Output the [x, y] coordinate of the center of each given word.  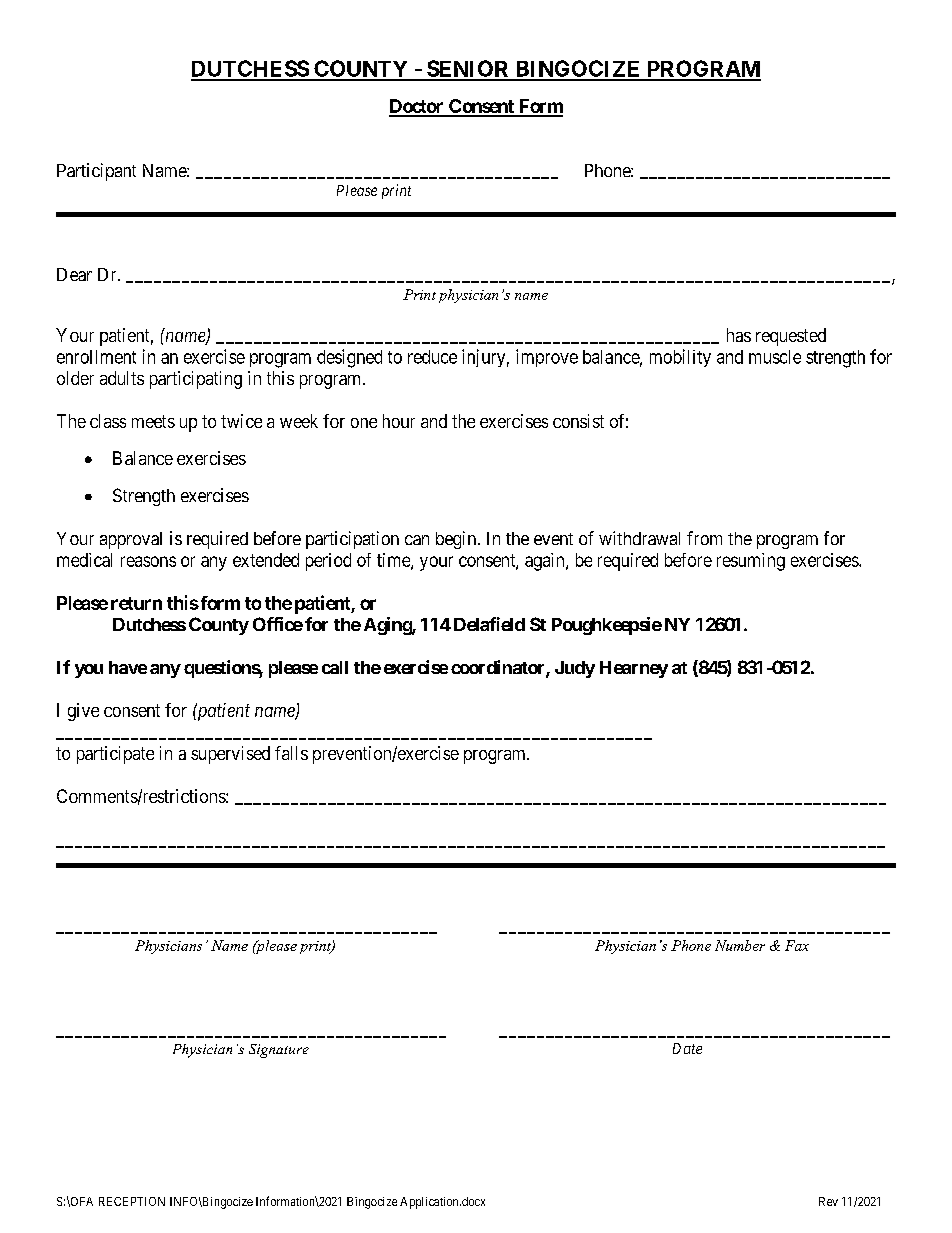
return [136, 603]
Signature [279, 1051]
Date [687, 1048]
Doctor [417, 107]
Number [740, 945]
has [739, 335]
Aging [388, 626]
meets [153, 421]
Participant [96, 172]
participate [115, 755]
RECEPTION [132, 1201]
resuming [751, 562]
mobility [680, 358]
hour [399, 421]
